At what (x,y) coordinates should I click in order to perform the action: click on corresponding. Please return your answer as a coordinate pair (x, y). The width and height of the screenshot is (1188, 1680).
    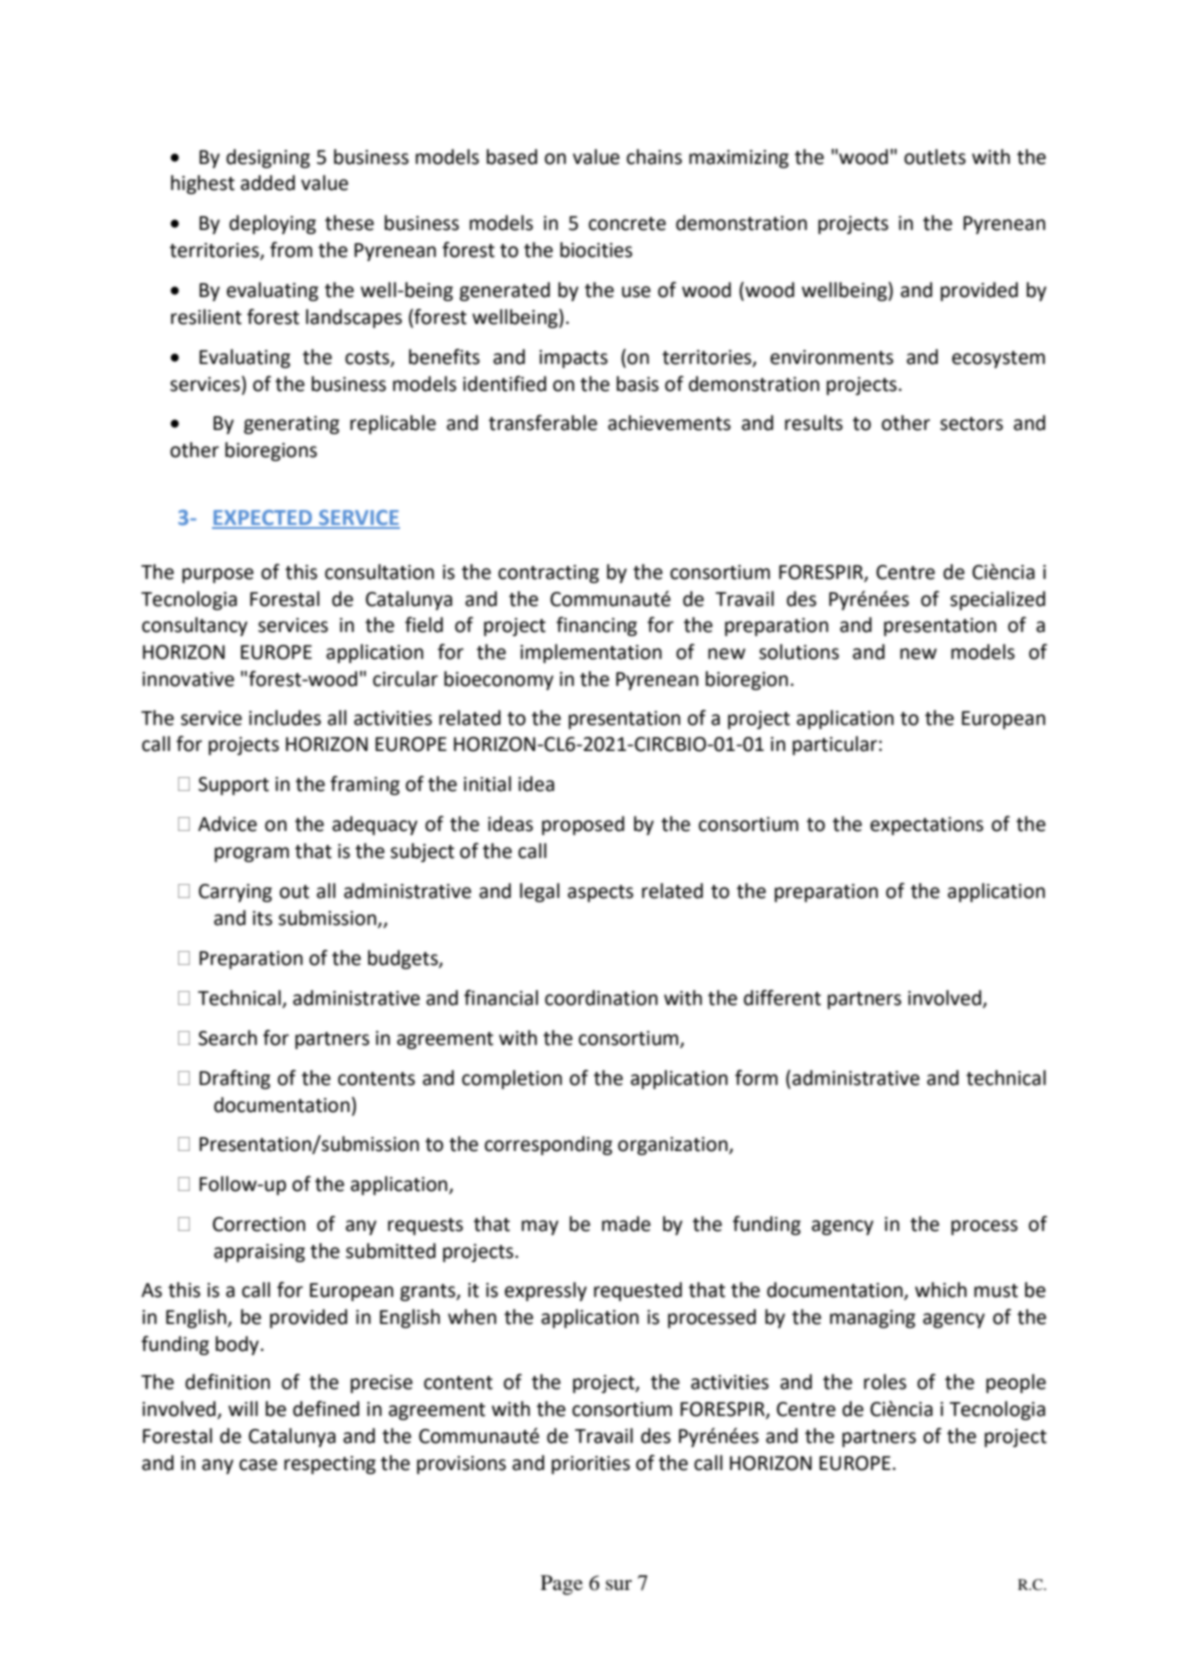
    Looking at the image, I should click on (548, 1145).
